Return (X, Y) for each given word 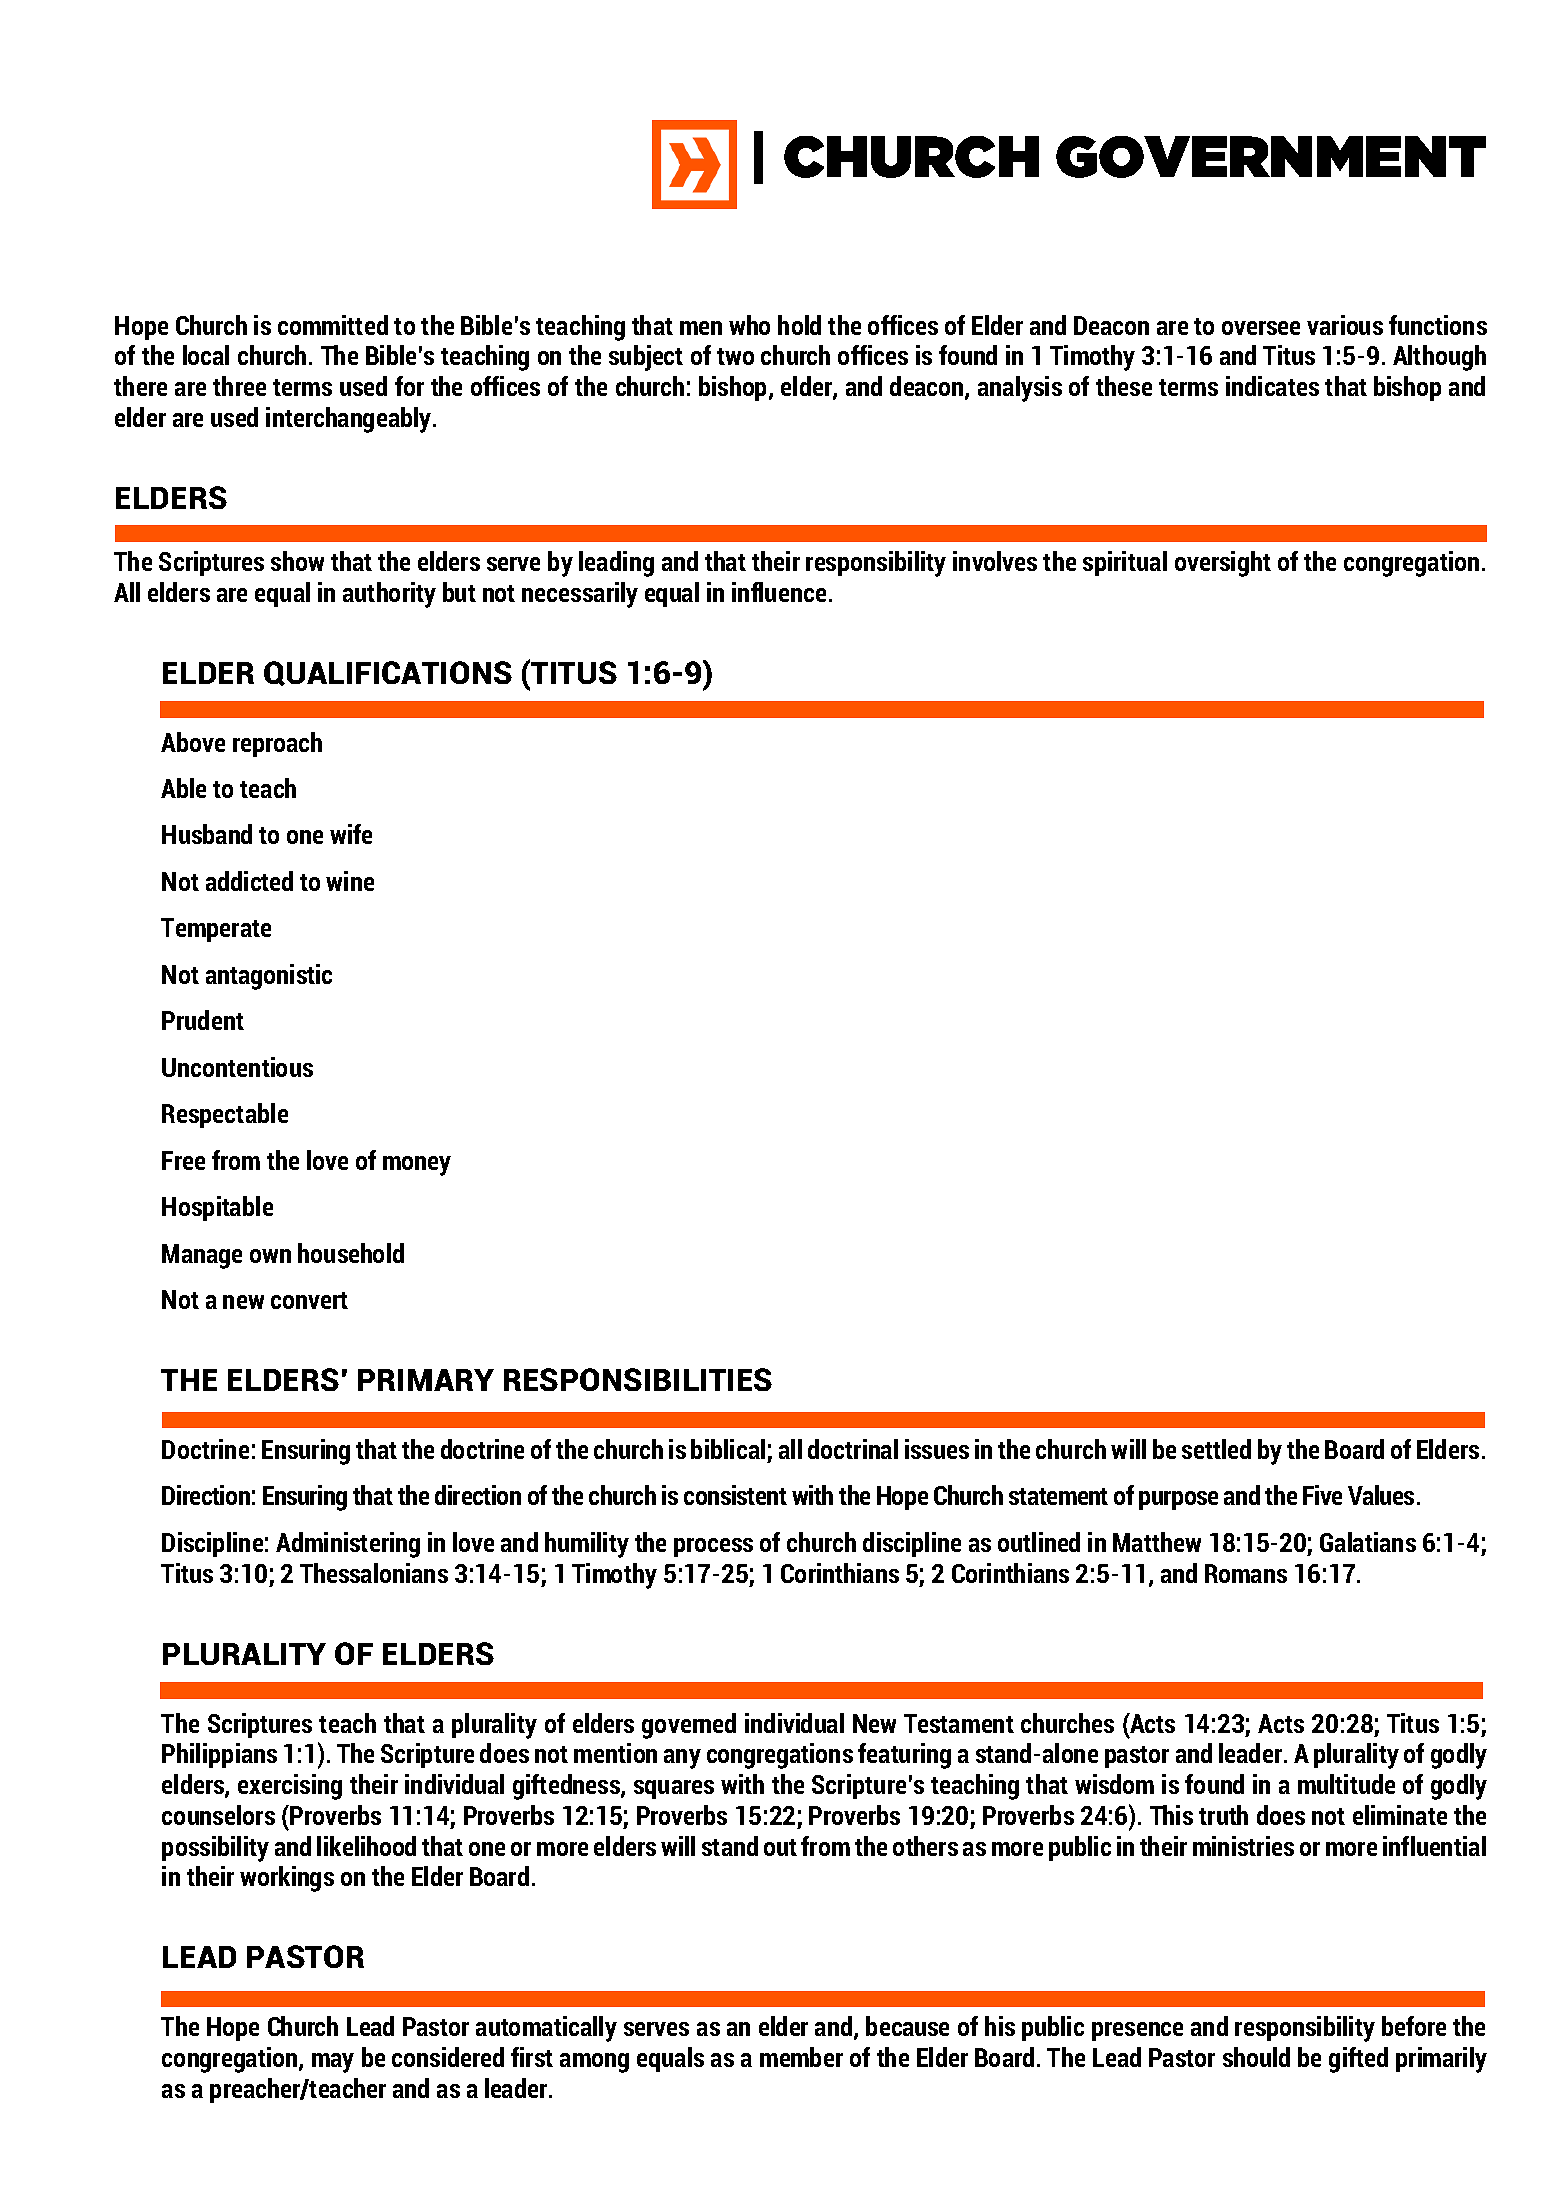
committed (333, 325)
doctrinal (853, 1449)
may (333, 2063)
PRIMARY (426, 1380)
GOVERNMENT (1271, 157)
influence (779, 592)
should (1256, 2057)
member (801, 2057)
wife (351, 834)
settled (1216, 1449)
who (749, 325)
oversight (1223, 564)
